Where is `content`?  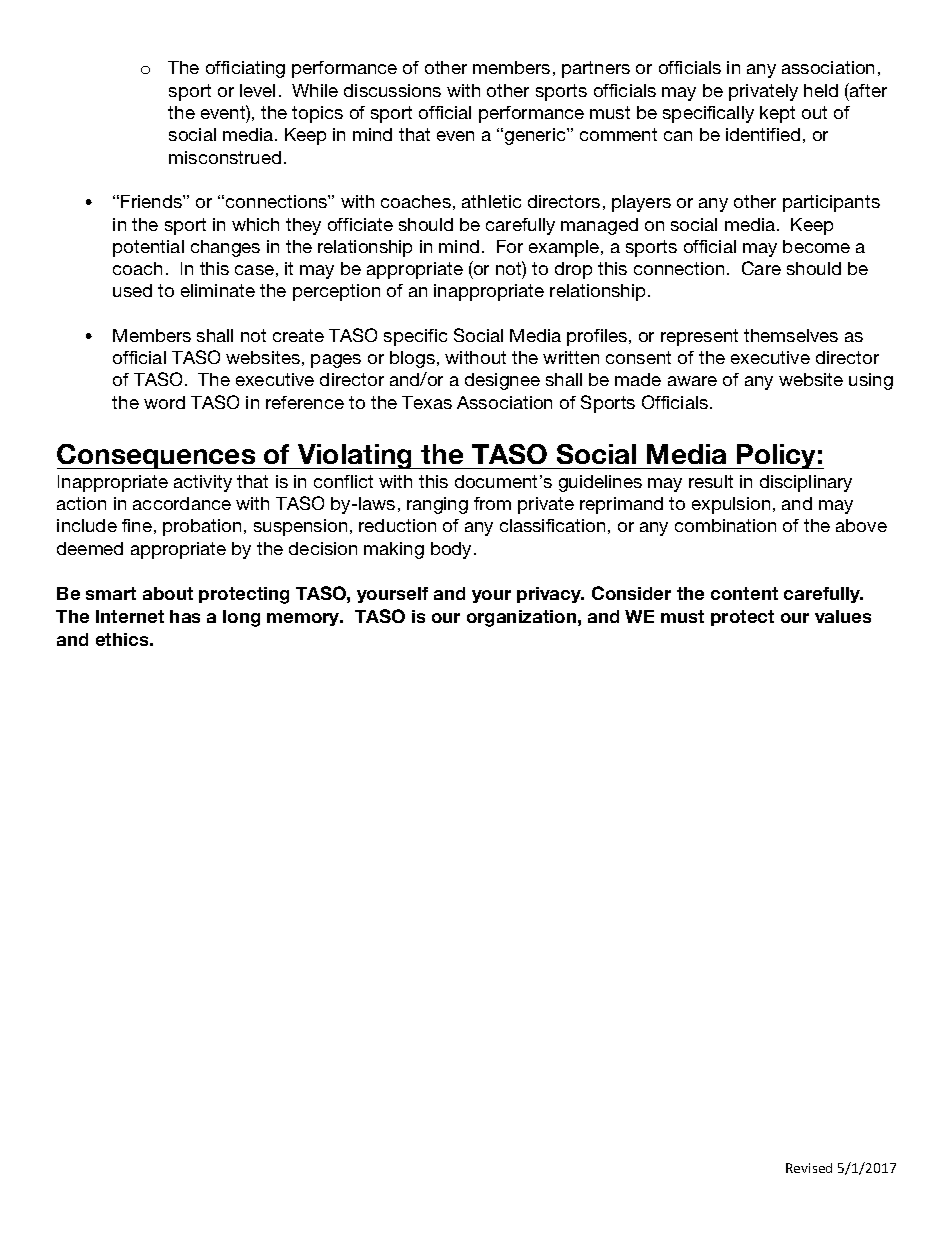
content is located at coordinates (744, 593).
